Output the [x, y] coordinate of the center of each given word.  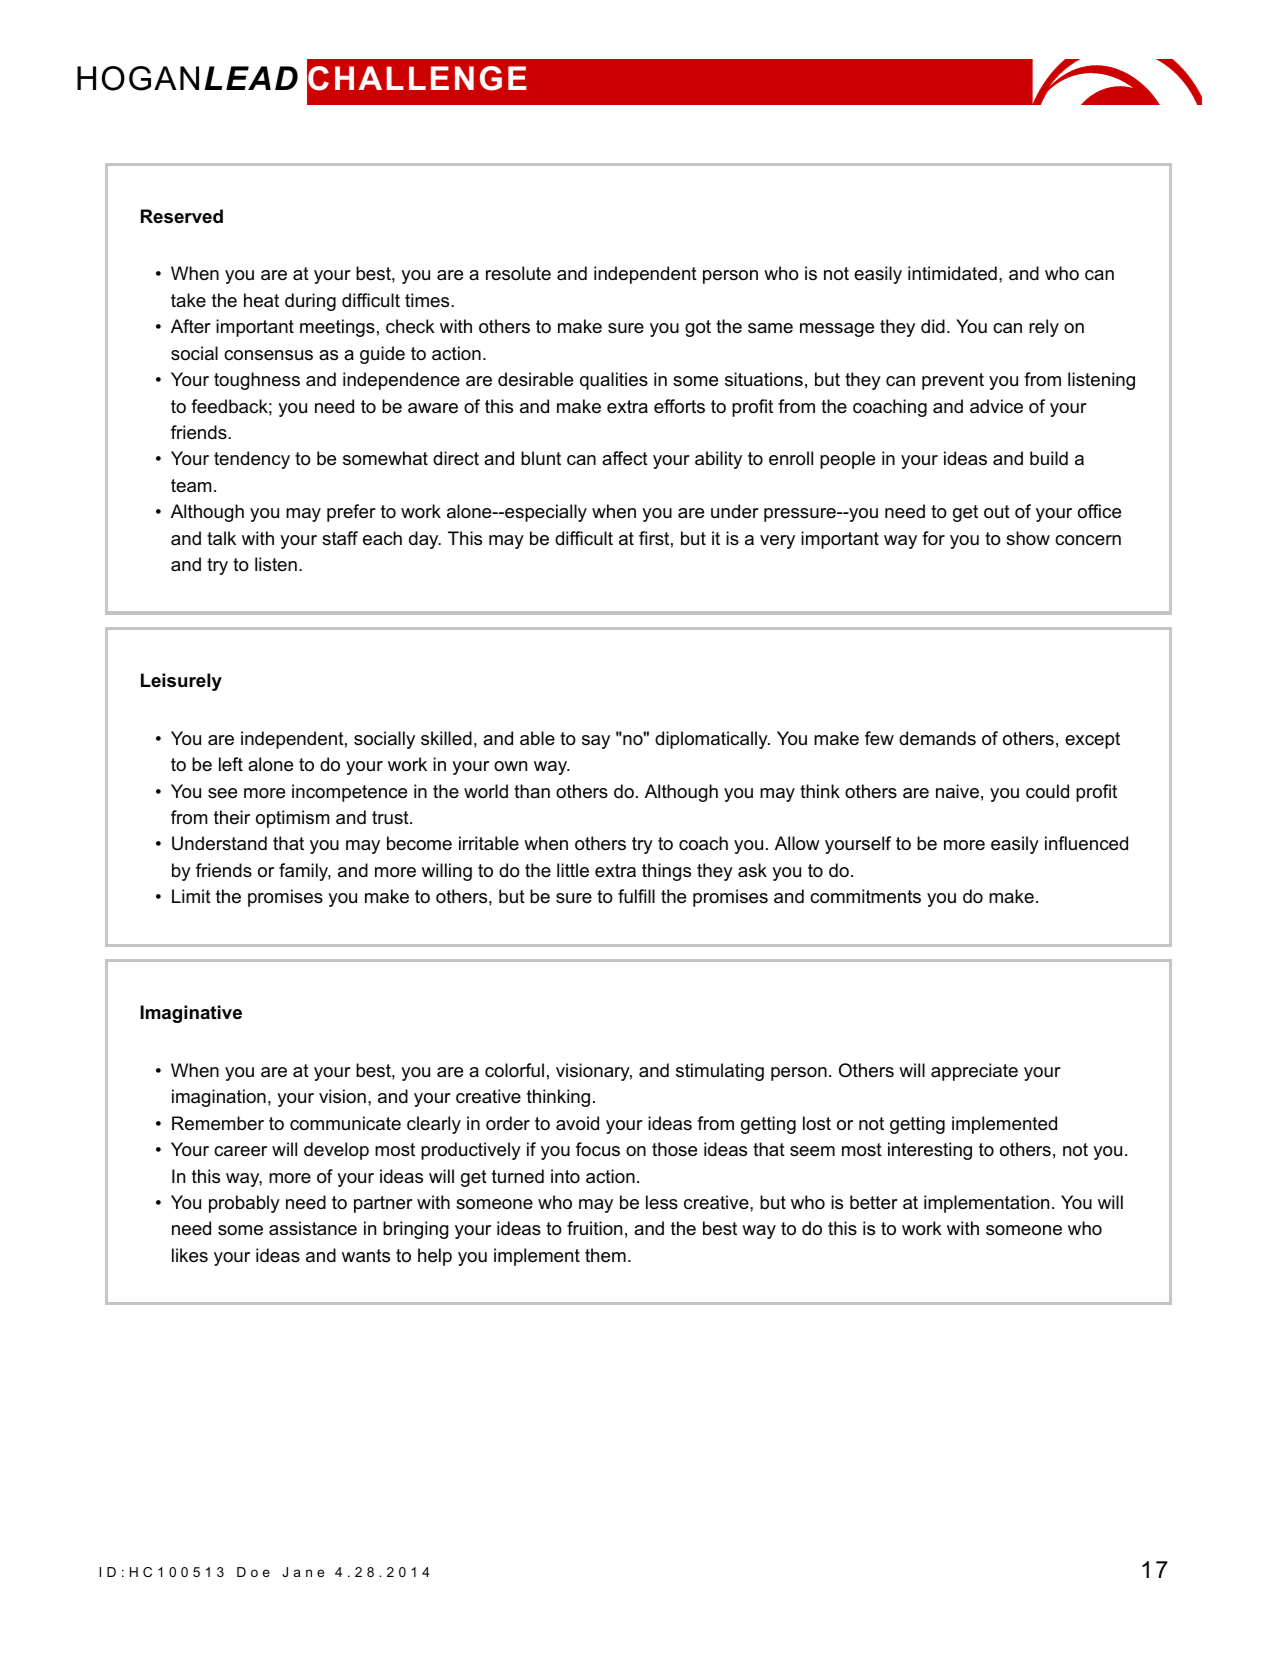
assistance [313, 1228]
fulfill [636, 896]
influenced [1086, 843]
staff [340, 538]
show [1028, 538]
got [698, 328]
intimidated [952, 273]
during [310, 302]
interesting [930, 1151]
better [874, 1202]
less [662, 1202]
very [777, 542]
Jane [303, 1572]
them [605, 1255]
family [305, 872]
